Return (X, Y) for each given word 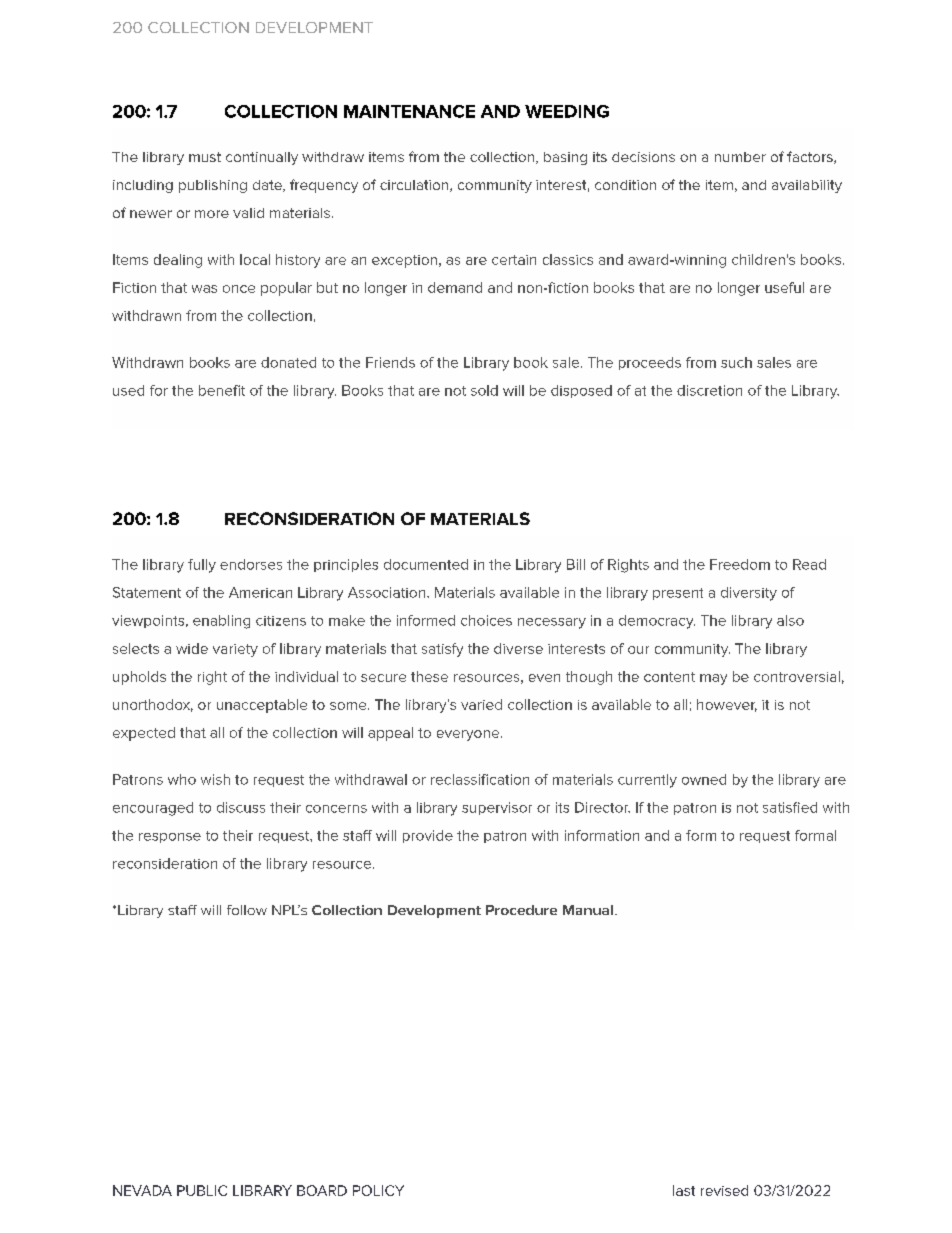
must (205, 157)
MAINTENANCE (409, 111)
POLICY (378, 1190)
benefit (222, 390)
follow (247, 910)
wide (192, 648)
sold (484, 390)
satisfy (442, 650)
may (713, 679)
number (740, 157)
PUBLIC (202, 1190)
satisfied (790, 807)
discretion (709, 390)
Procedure (521, 910)
